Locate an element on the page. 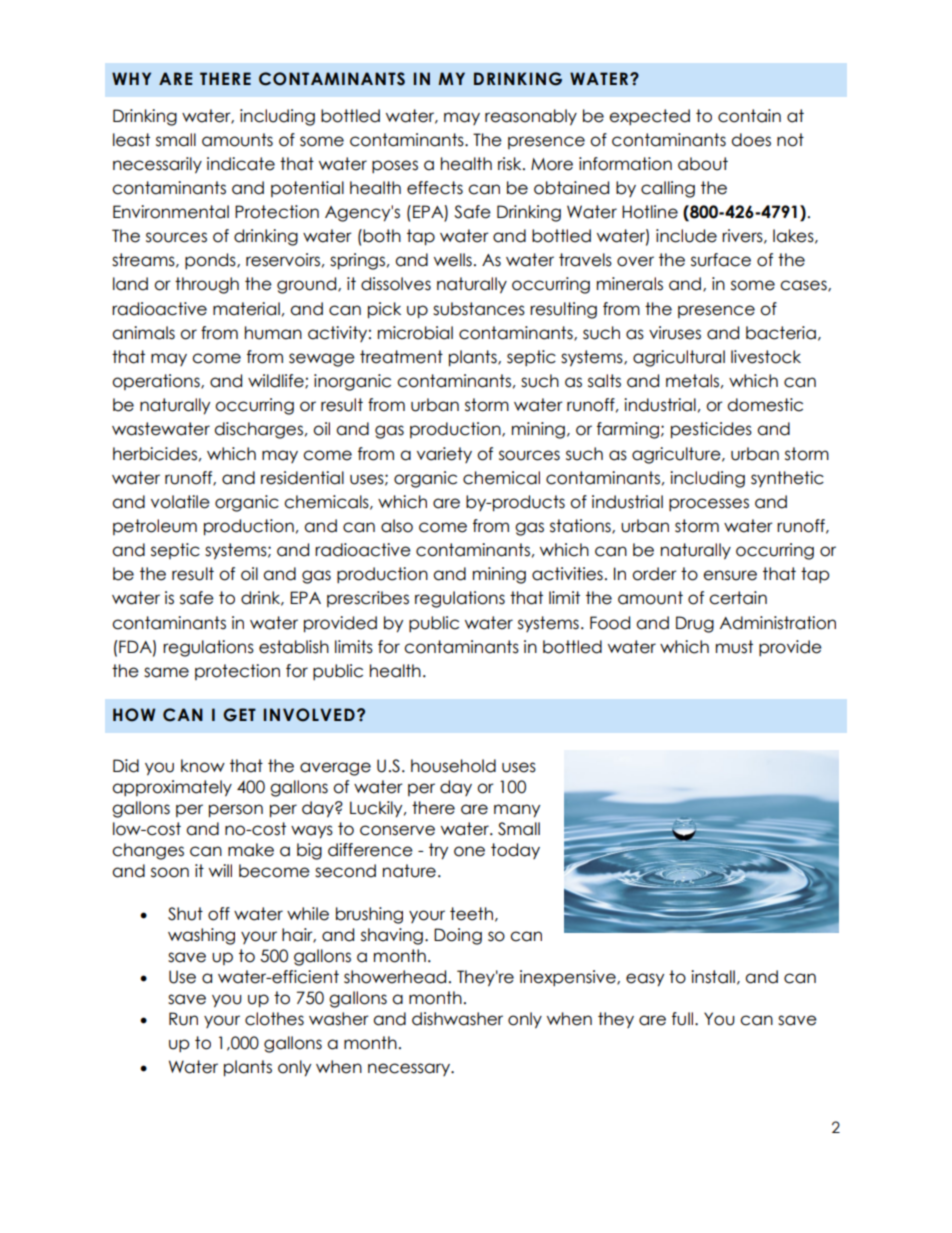 Image resolution: width=952 pixels, height=1233 pixels. showerhead is located at coordinates (395, 977).
